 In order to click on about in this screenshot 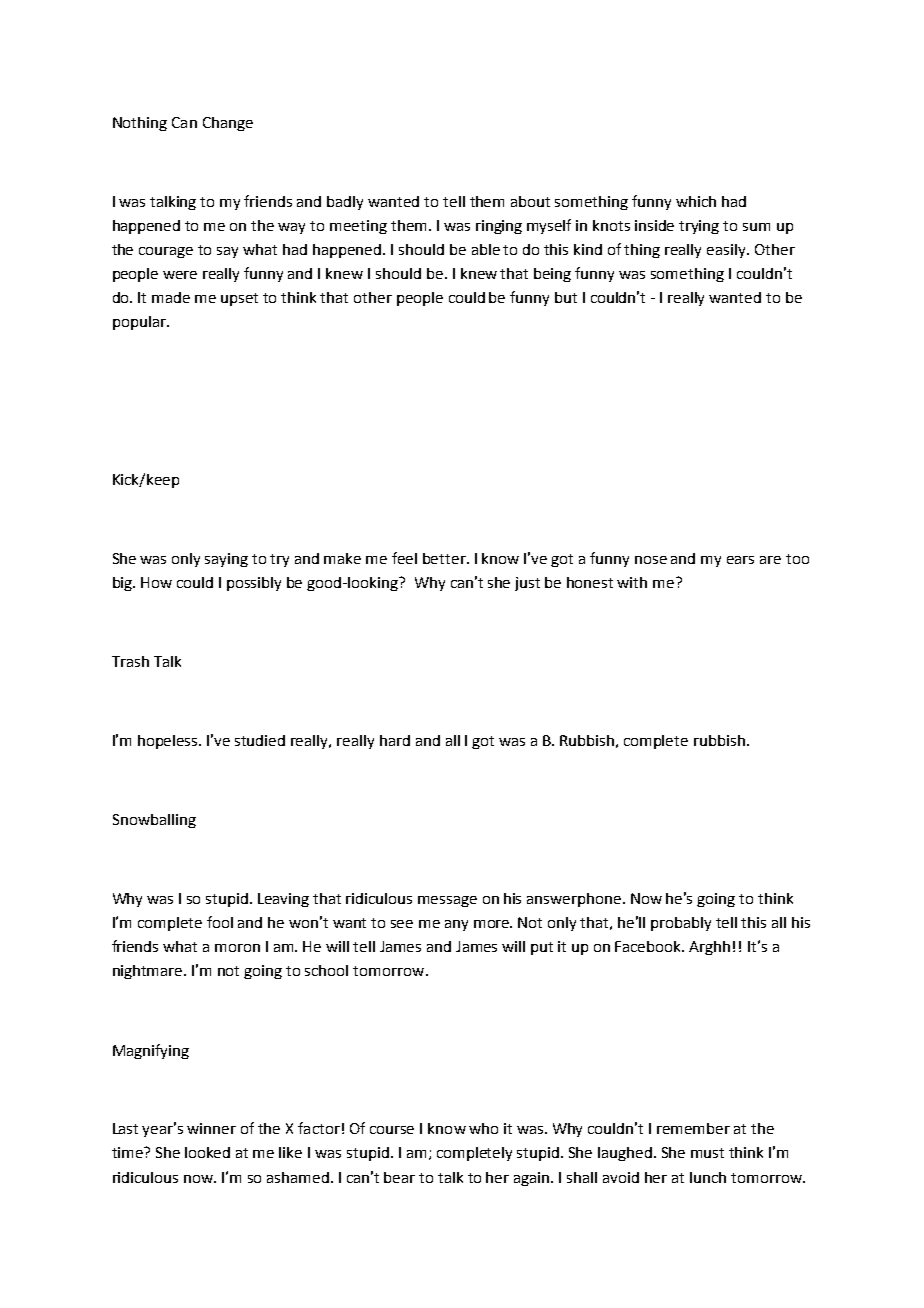, I will do `click(530, 201)`.
